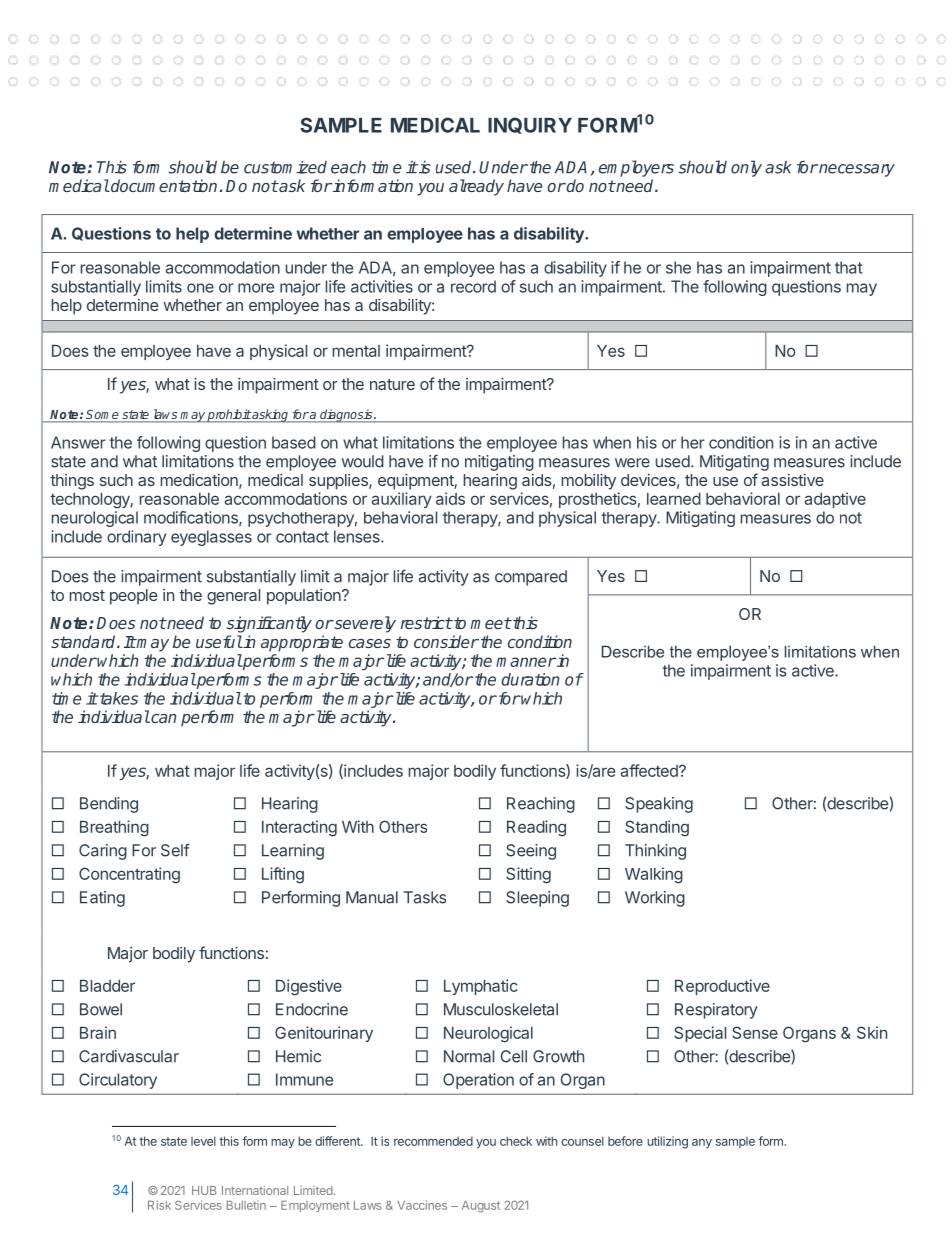 Image resolution: width=952 pixels, height=1233 pixels. Describe the element at coordinates (793, 480) in the screenshot. I see `assistive` at that location.
